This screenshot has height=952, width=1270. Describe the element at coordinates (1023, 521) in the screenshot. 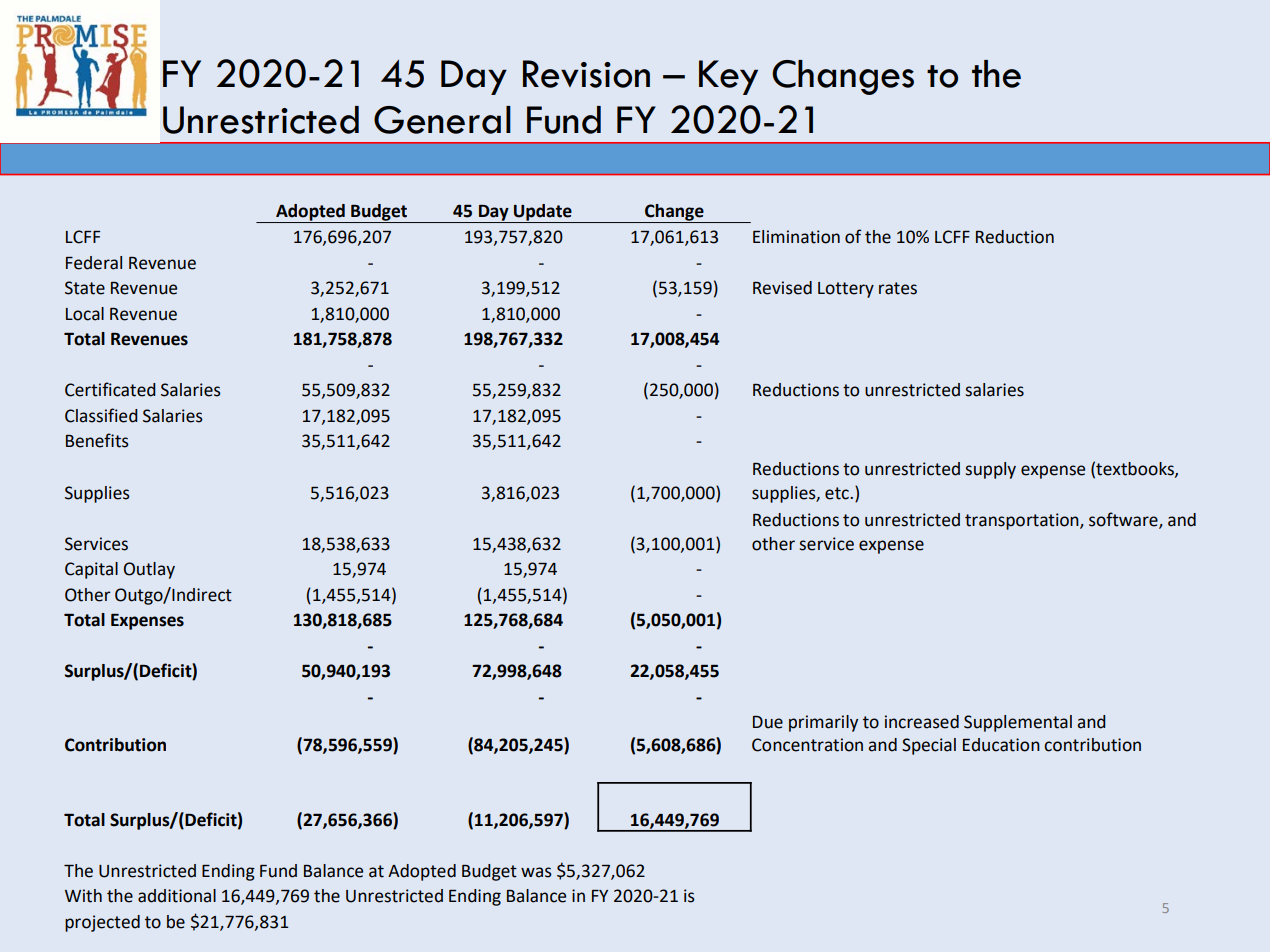

I see `transportation` at that location.
